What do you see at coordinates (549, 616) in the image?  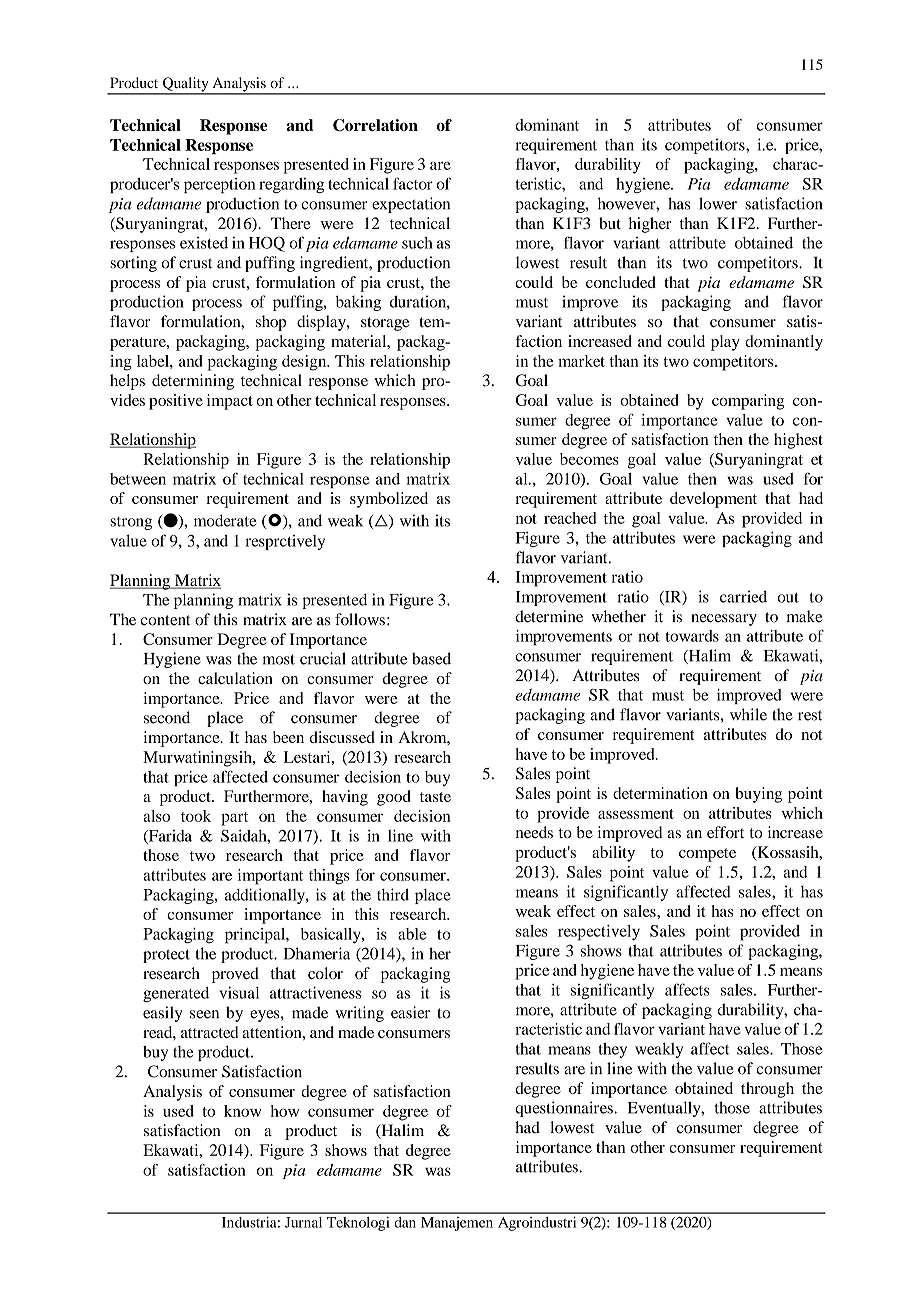 I see `determine` at bounding box center [549, 616].
